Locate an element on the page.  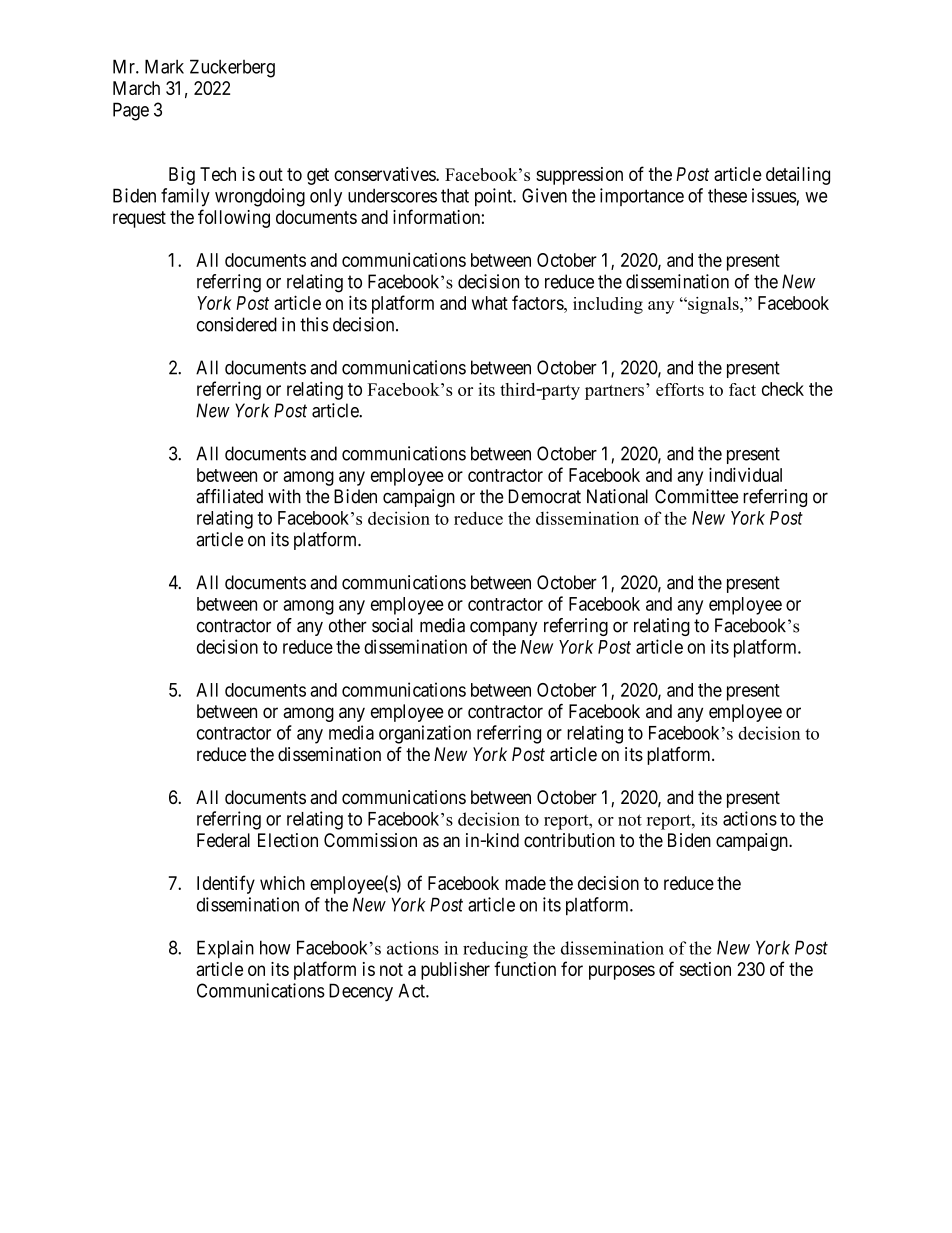
Federal is located at coordinates (223, 840).
